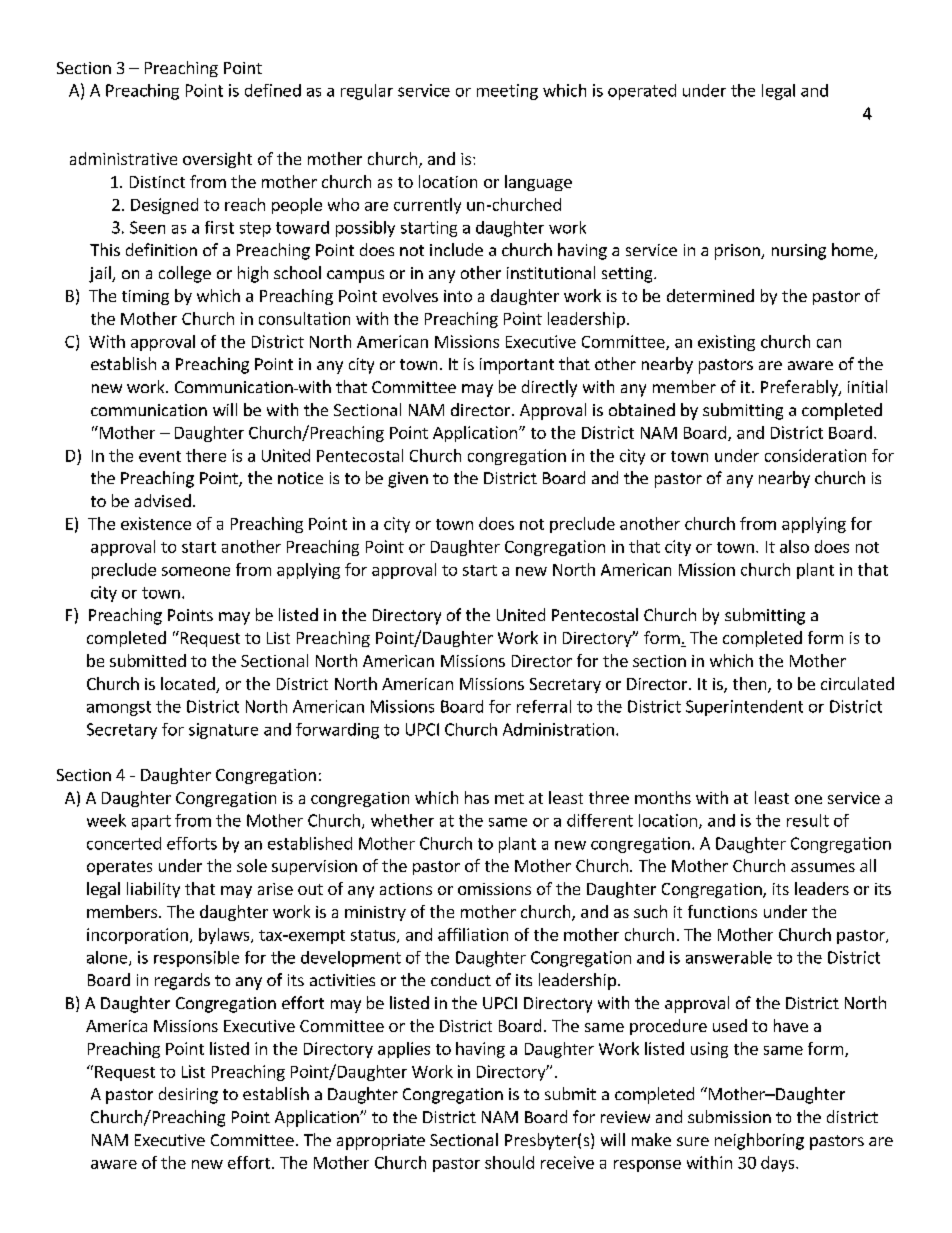 The image size is (952, 1233). Describe the element at coordinates (642, 92) in the screenshot. I see `operated` at that location.
